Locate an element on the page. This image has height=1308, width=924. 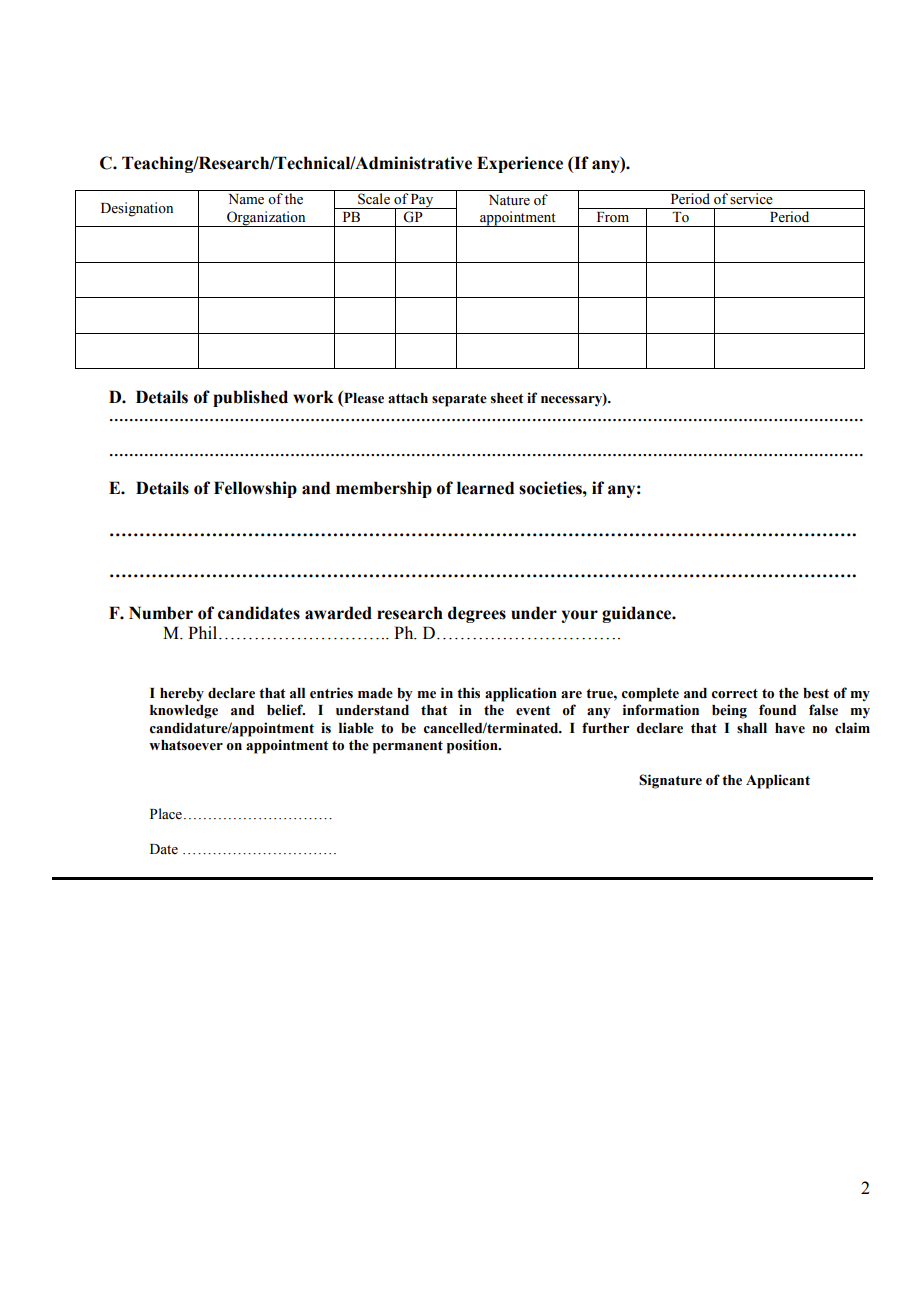
guidance is located at coordinates (638, 614).
